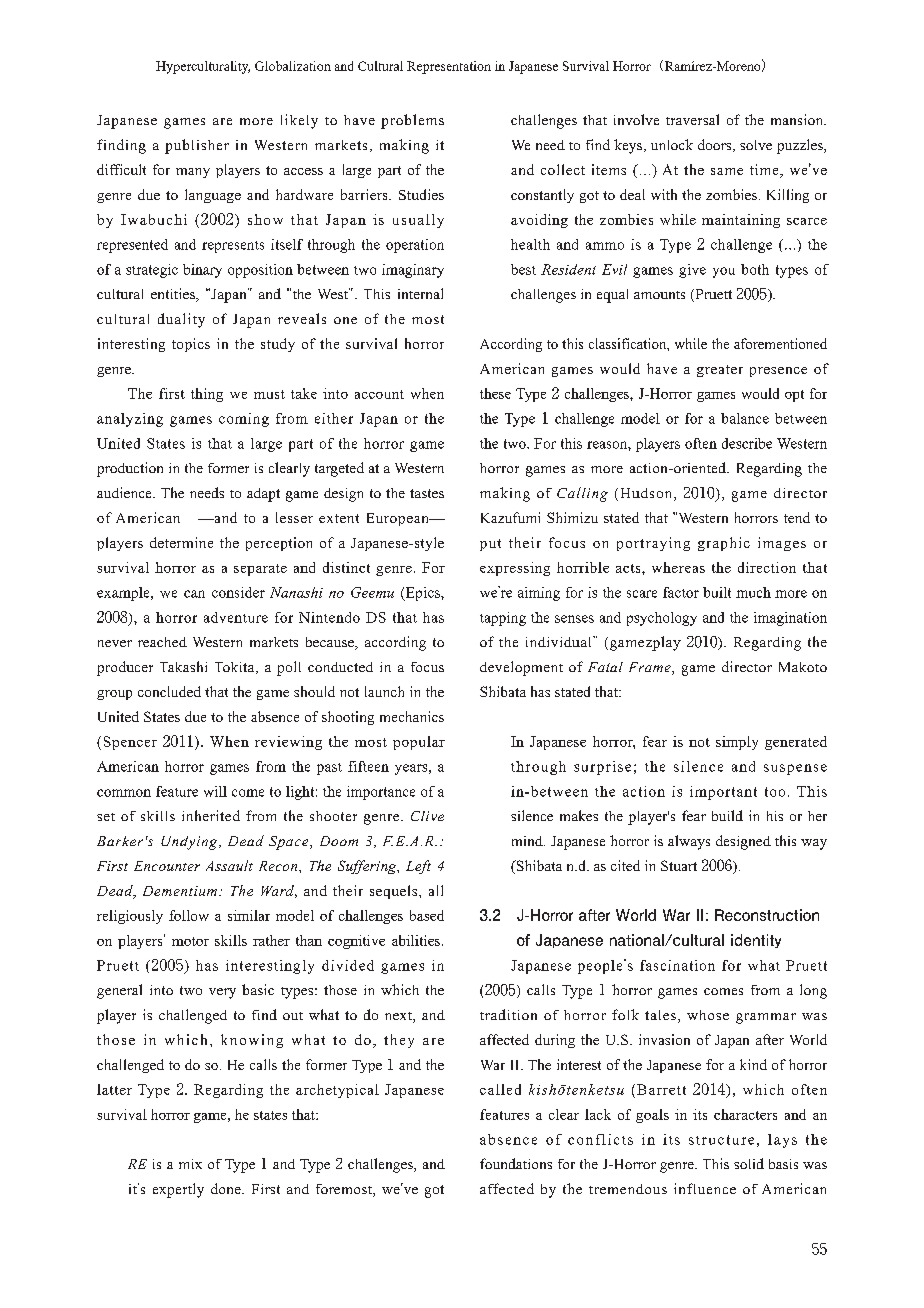  What do you see at coordinates (503, 619) in the image?
I see `tapping` at bounding box center [503, 619].
